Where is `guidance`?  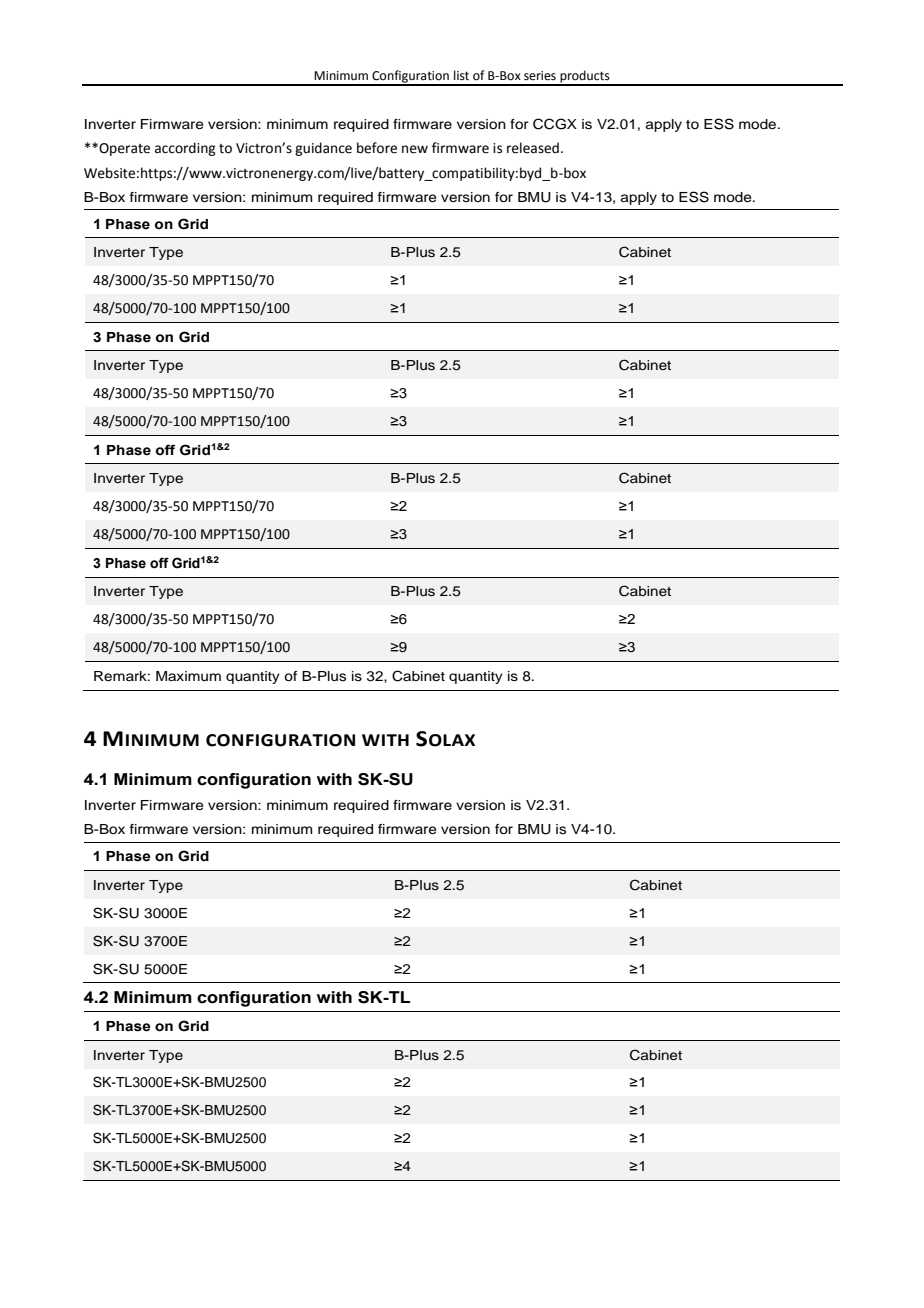
guidance is located at coordinates (323, 149).
